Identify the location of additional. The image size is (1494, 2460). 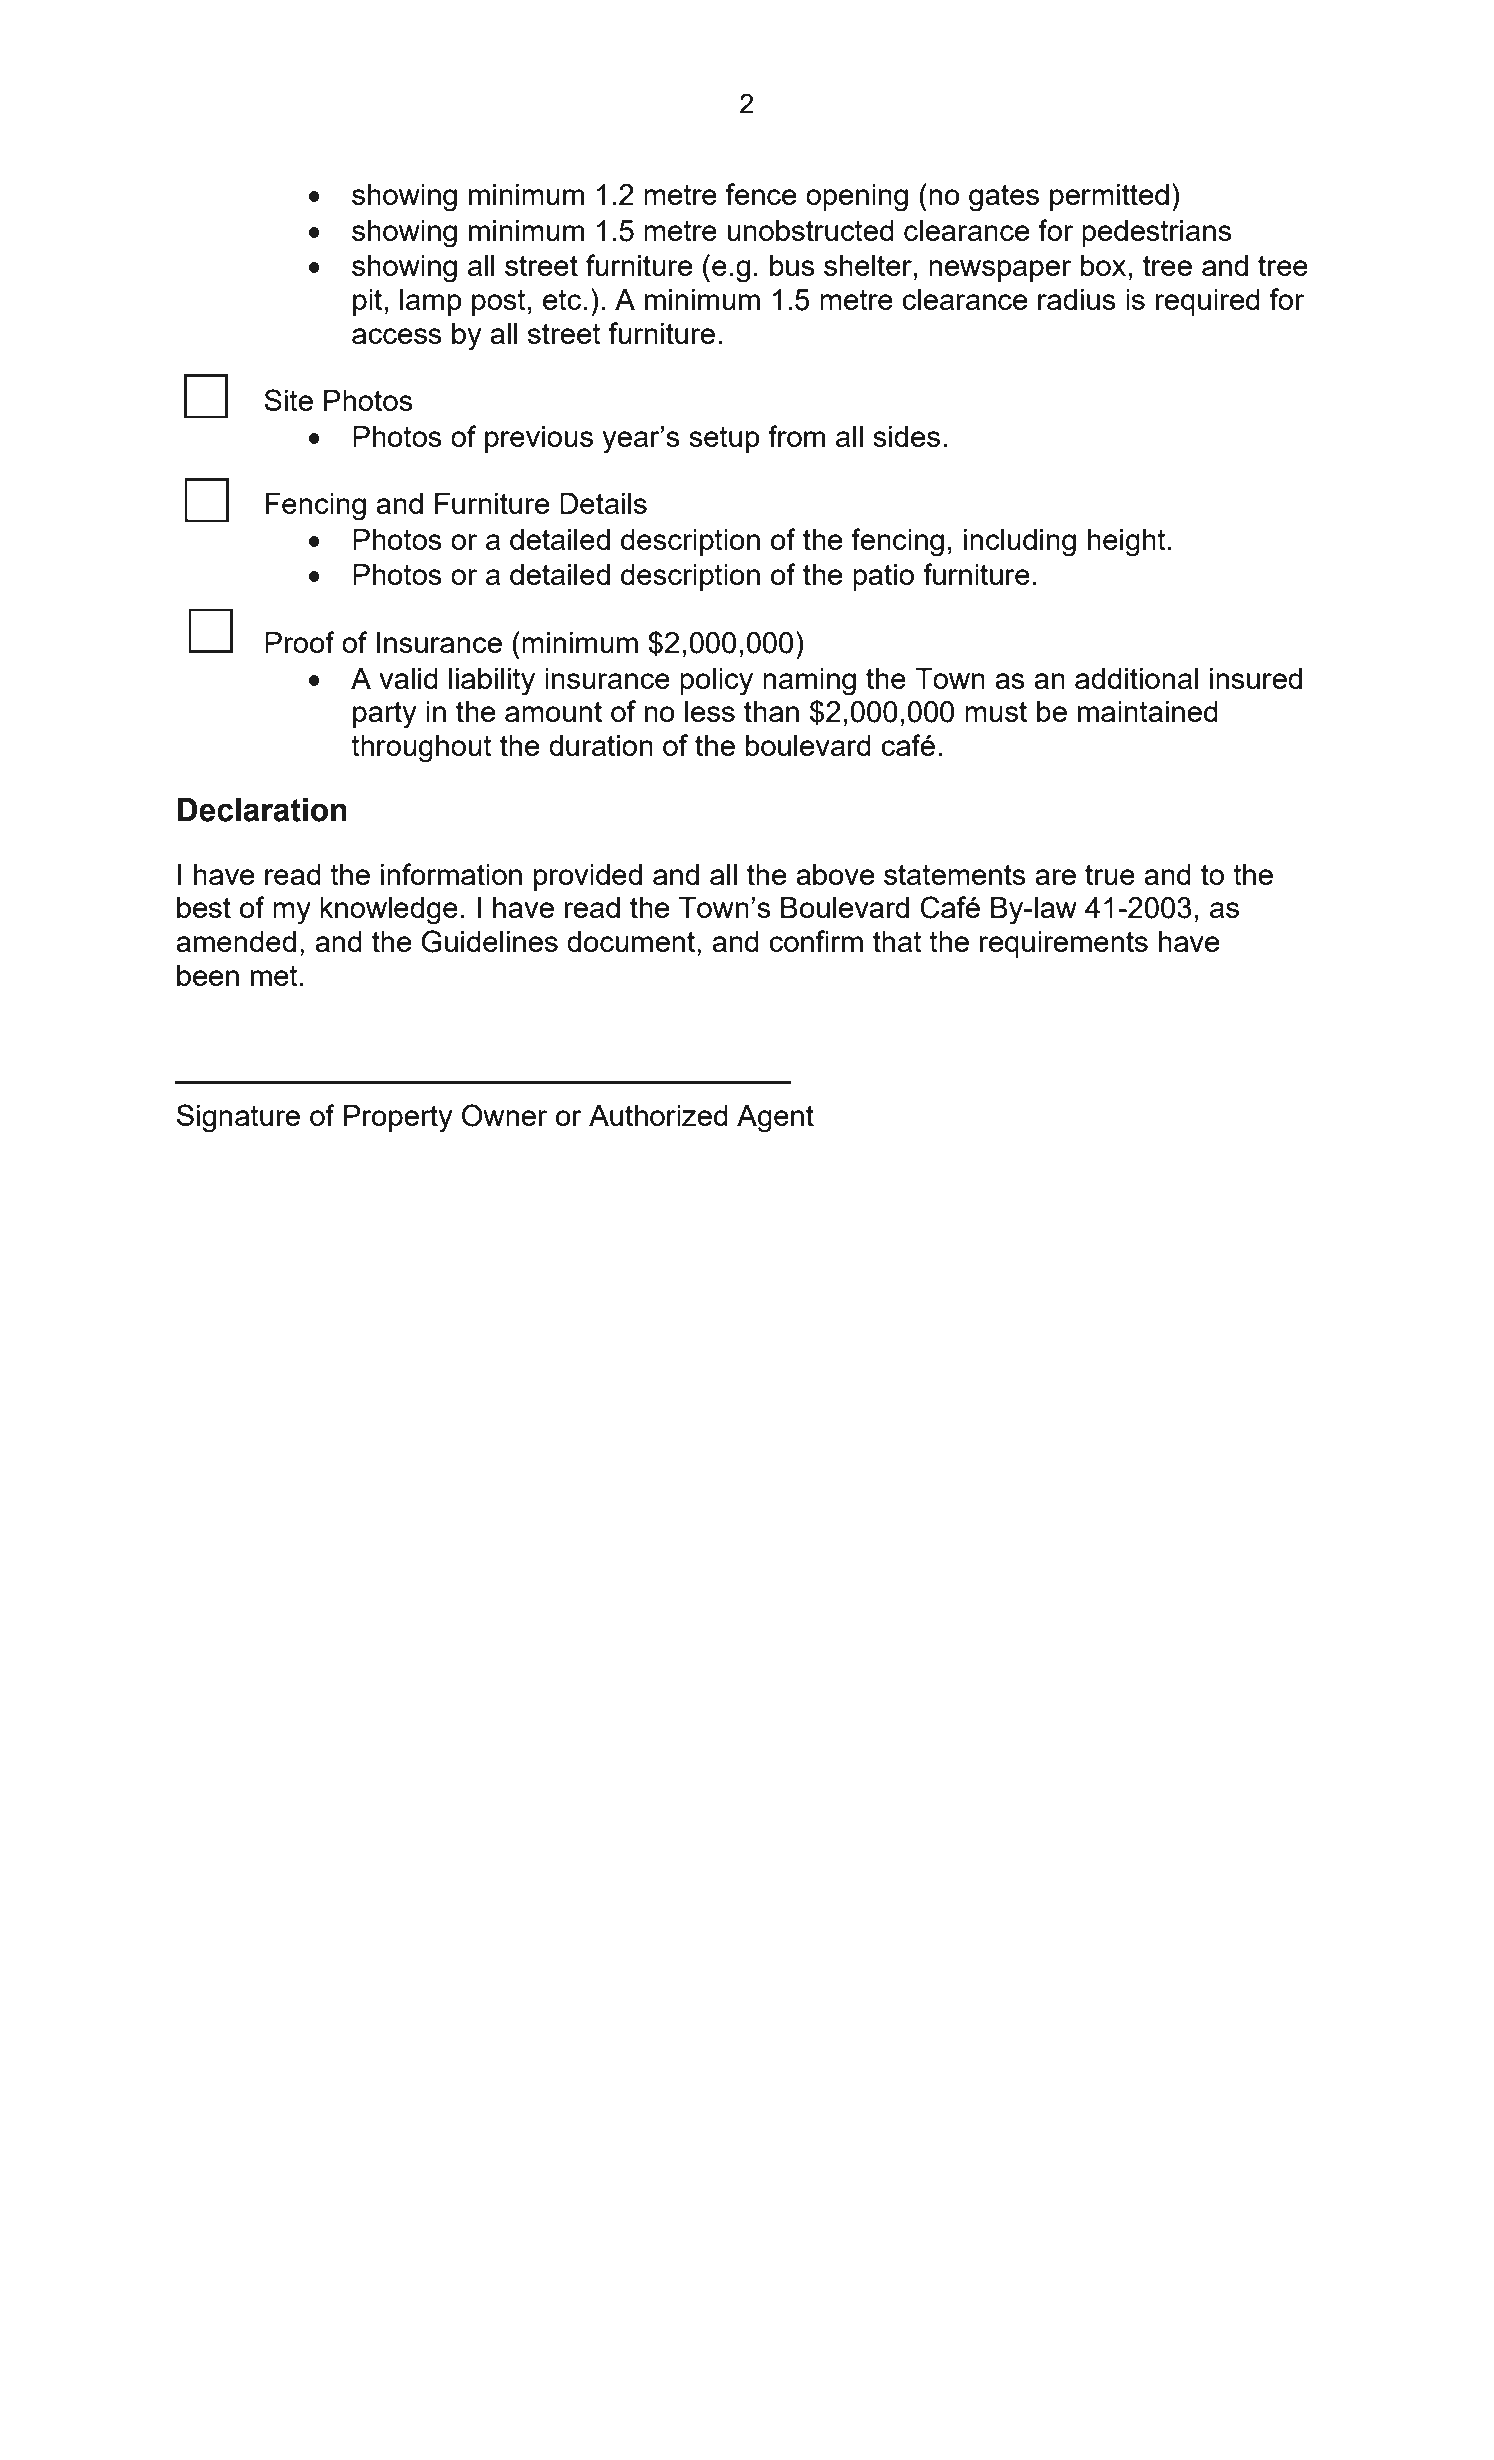
(1136, 678).
